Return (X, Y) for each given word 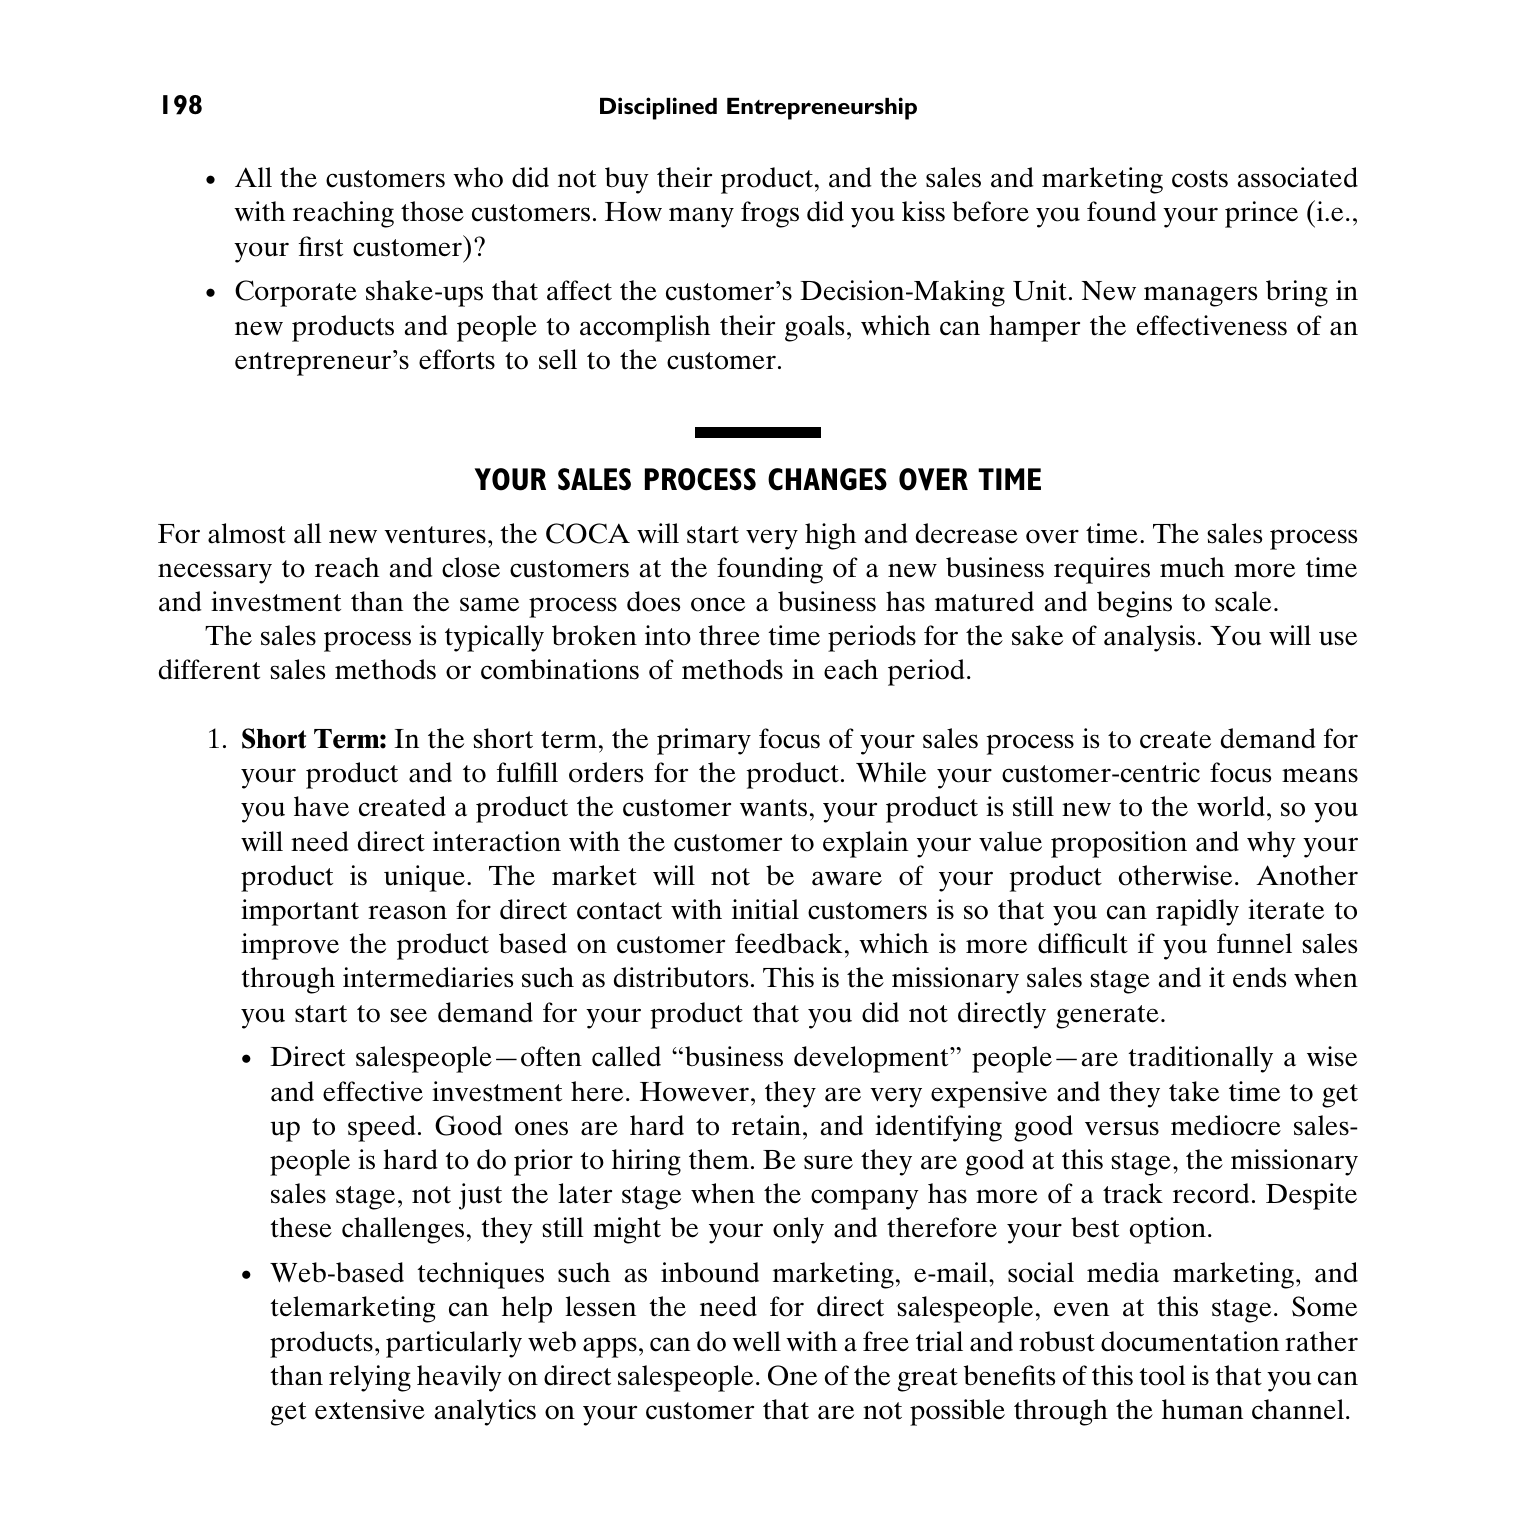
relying (370, 1378)
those (432, 211)
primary (704, 741)
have (321, 806)
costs (1200, 179)
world (1231, 806)
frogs (770, 214)
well (756, 1341)
